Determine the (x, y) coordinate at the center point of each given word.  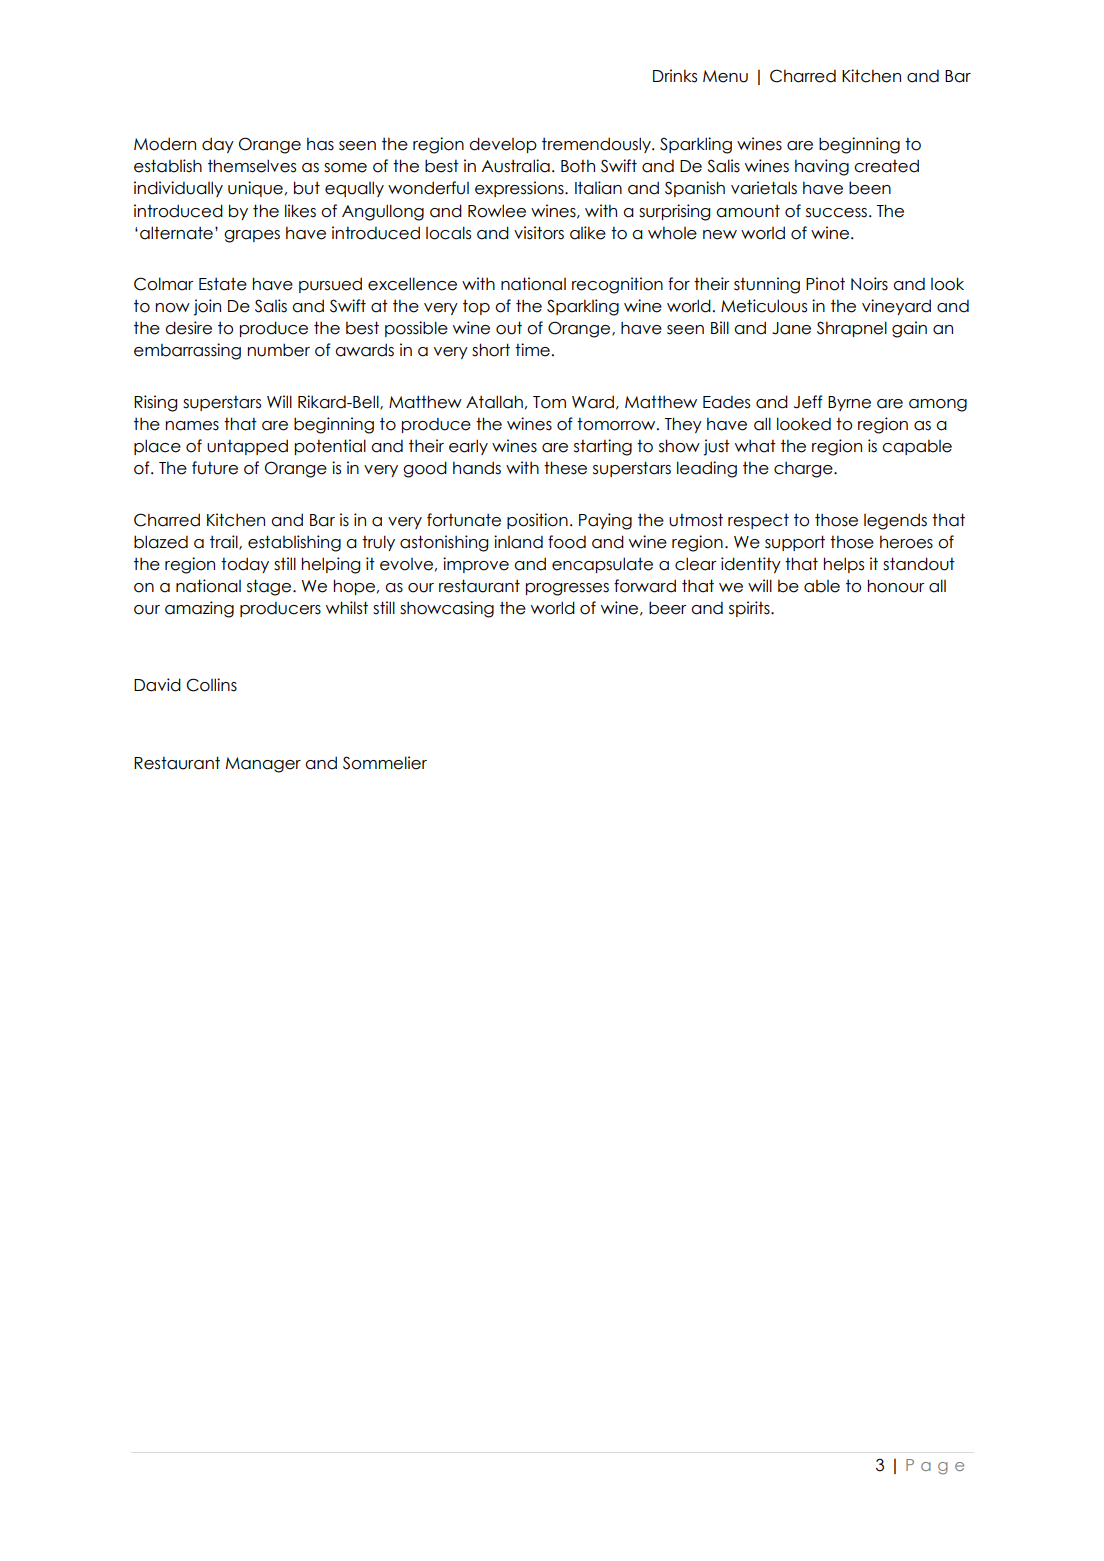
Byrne (849, 403)
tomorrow (617, 424)
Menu (725, 76)
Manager (263, 765)
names (192, 426)
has (320, 144)
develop (503, 145)
